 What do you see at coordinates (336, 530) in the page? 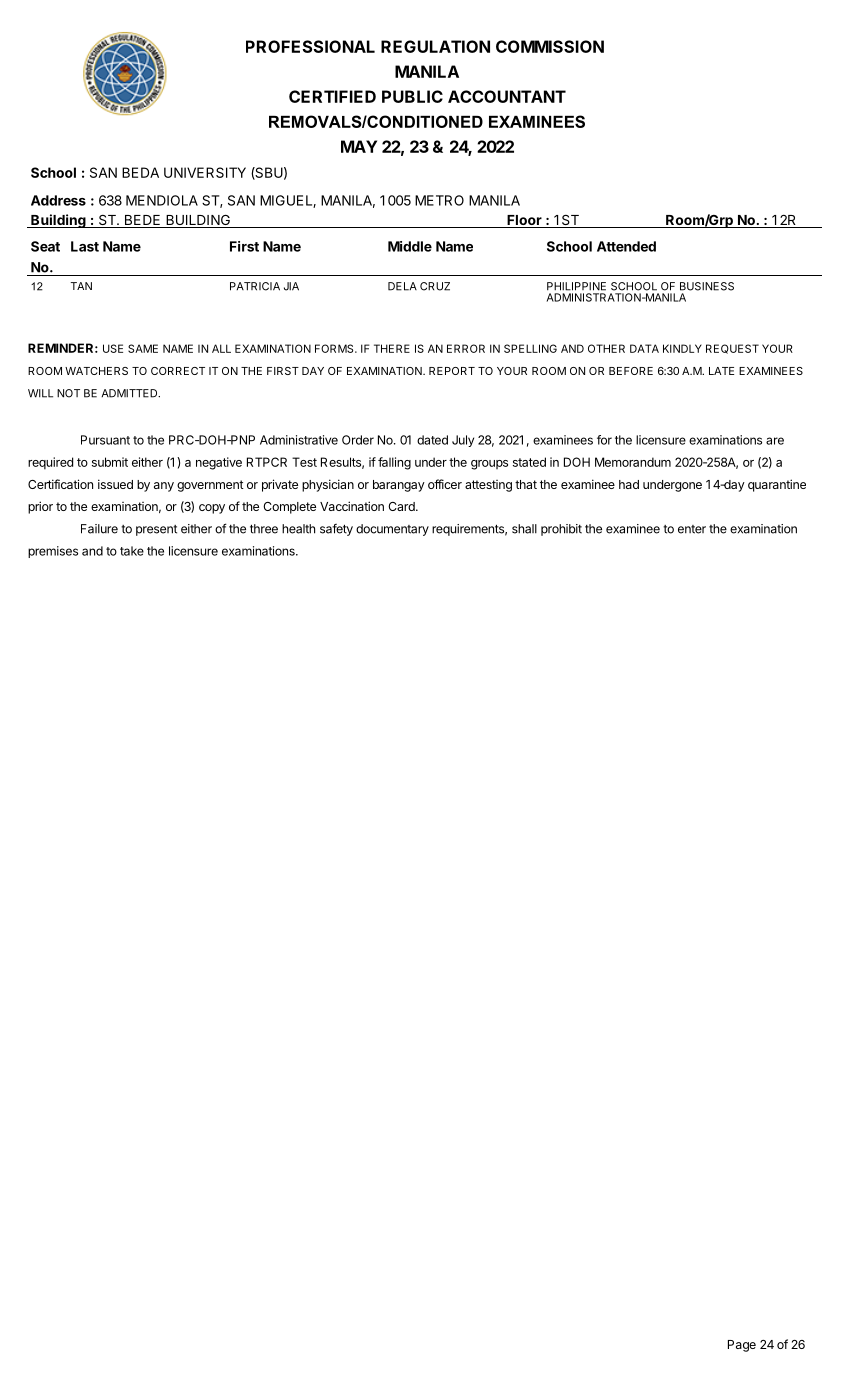
I see `safety` at bounding box center [336, 530].
